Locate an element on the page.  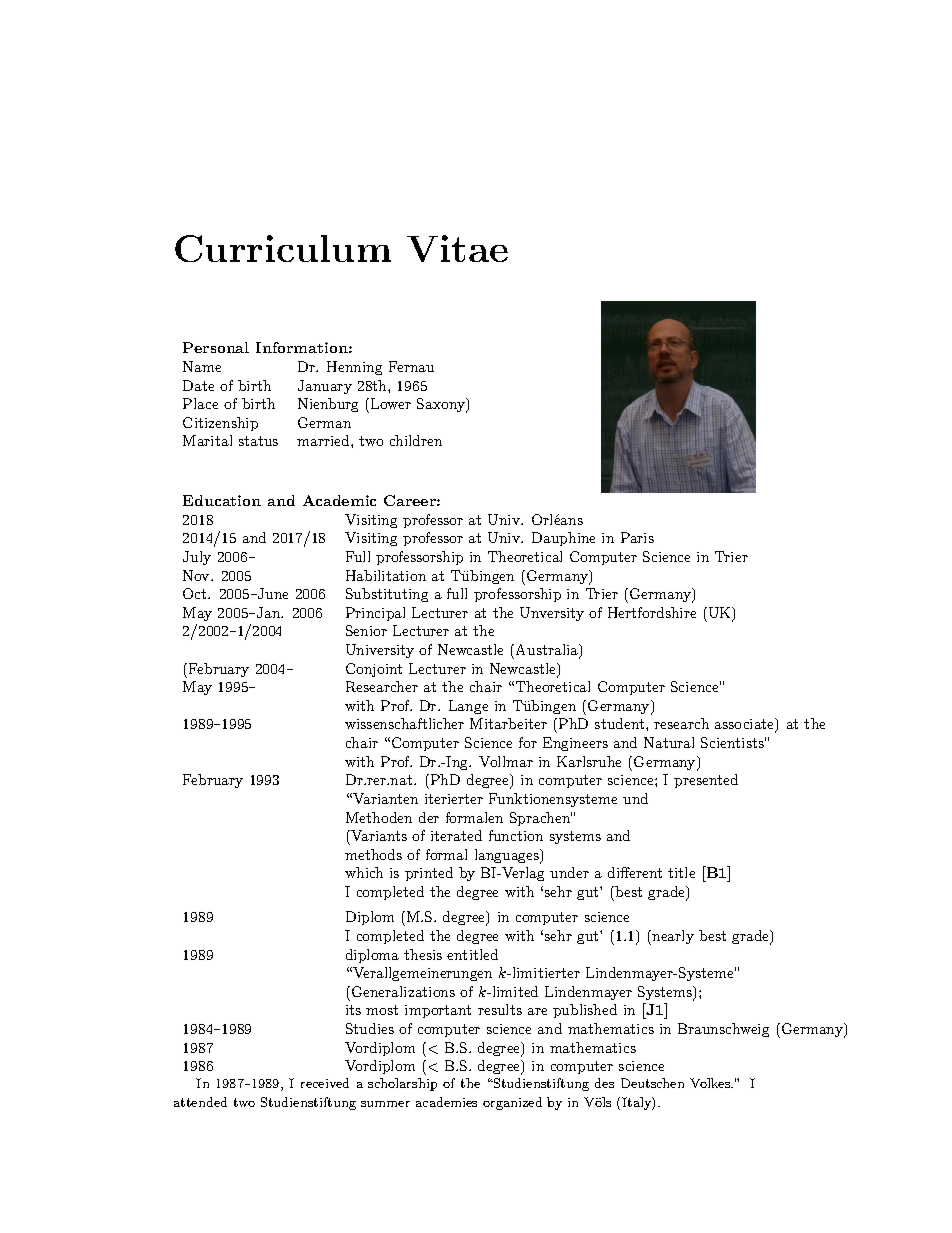
Curriculum is located at coordinates (283, 248).
